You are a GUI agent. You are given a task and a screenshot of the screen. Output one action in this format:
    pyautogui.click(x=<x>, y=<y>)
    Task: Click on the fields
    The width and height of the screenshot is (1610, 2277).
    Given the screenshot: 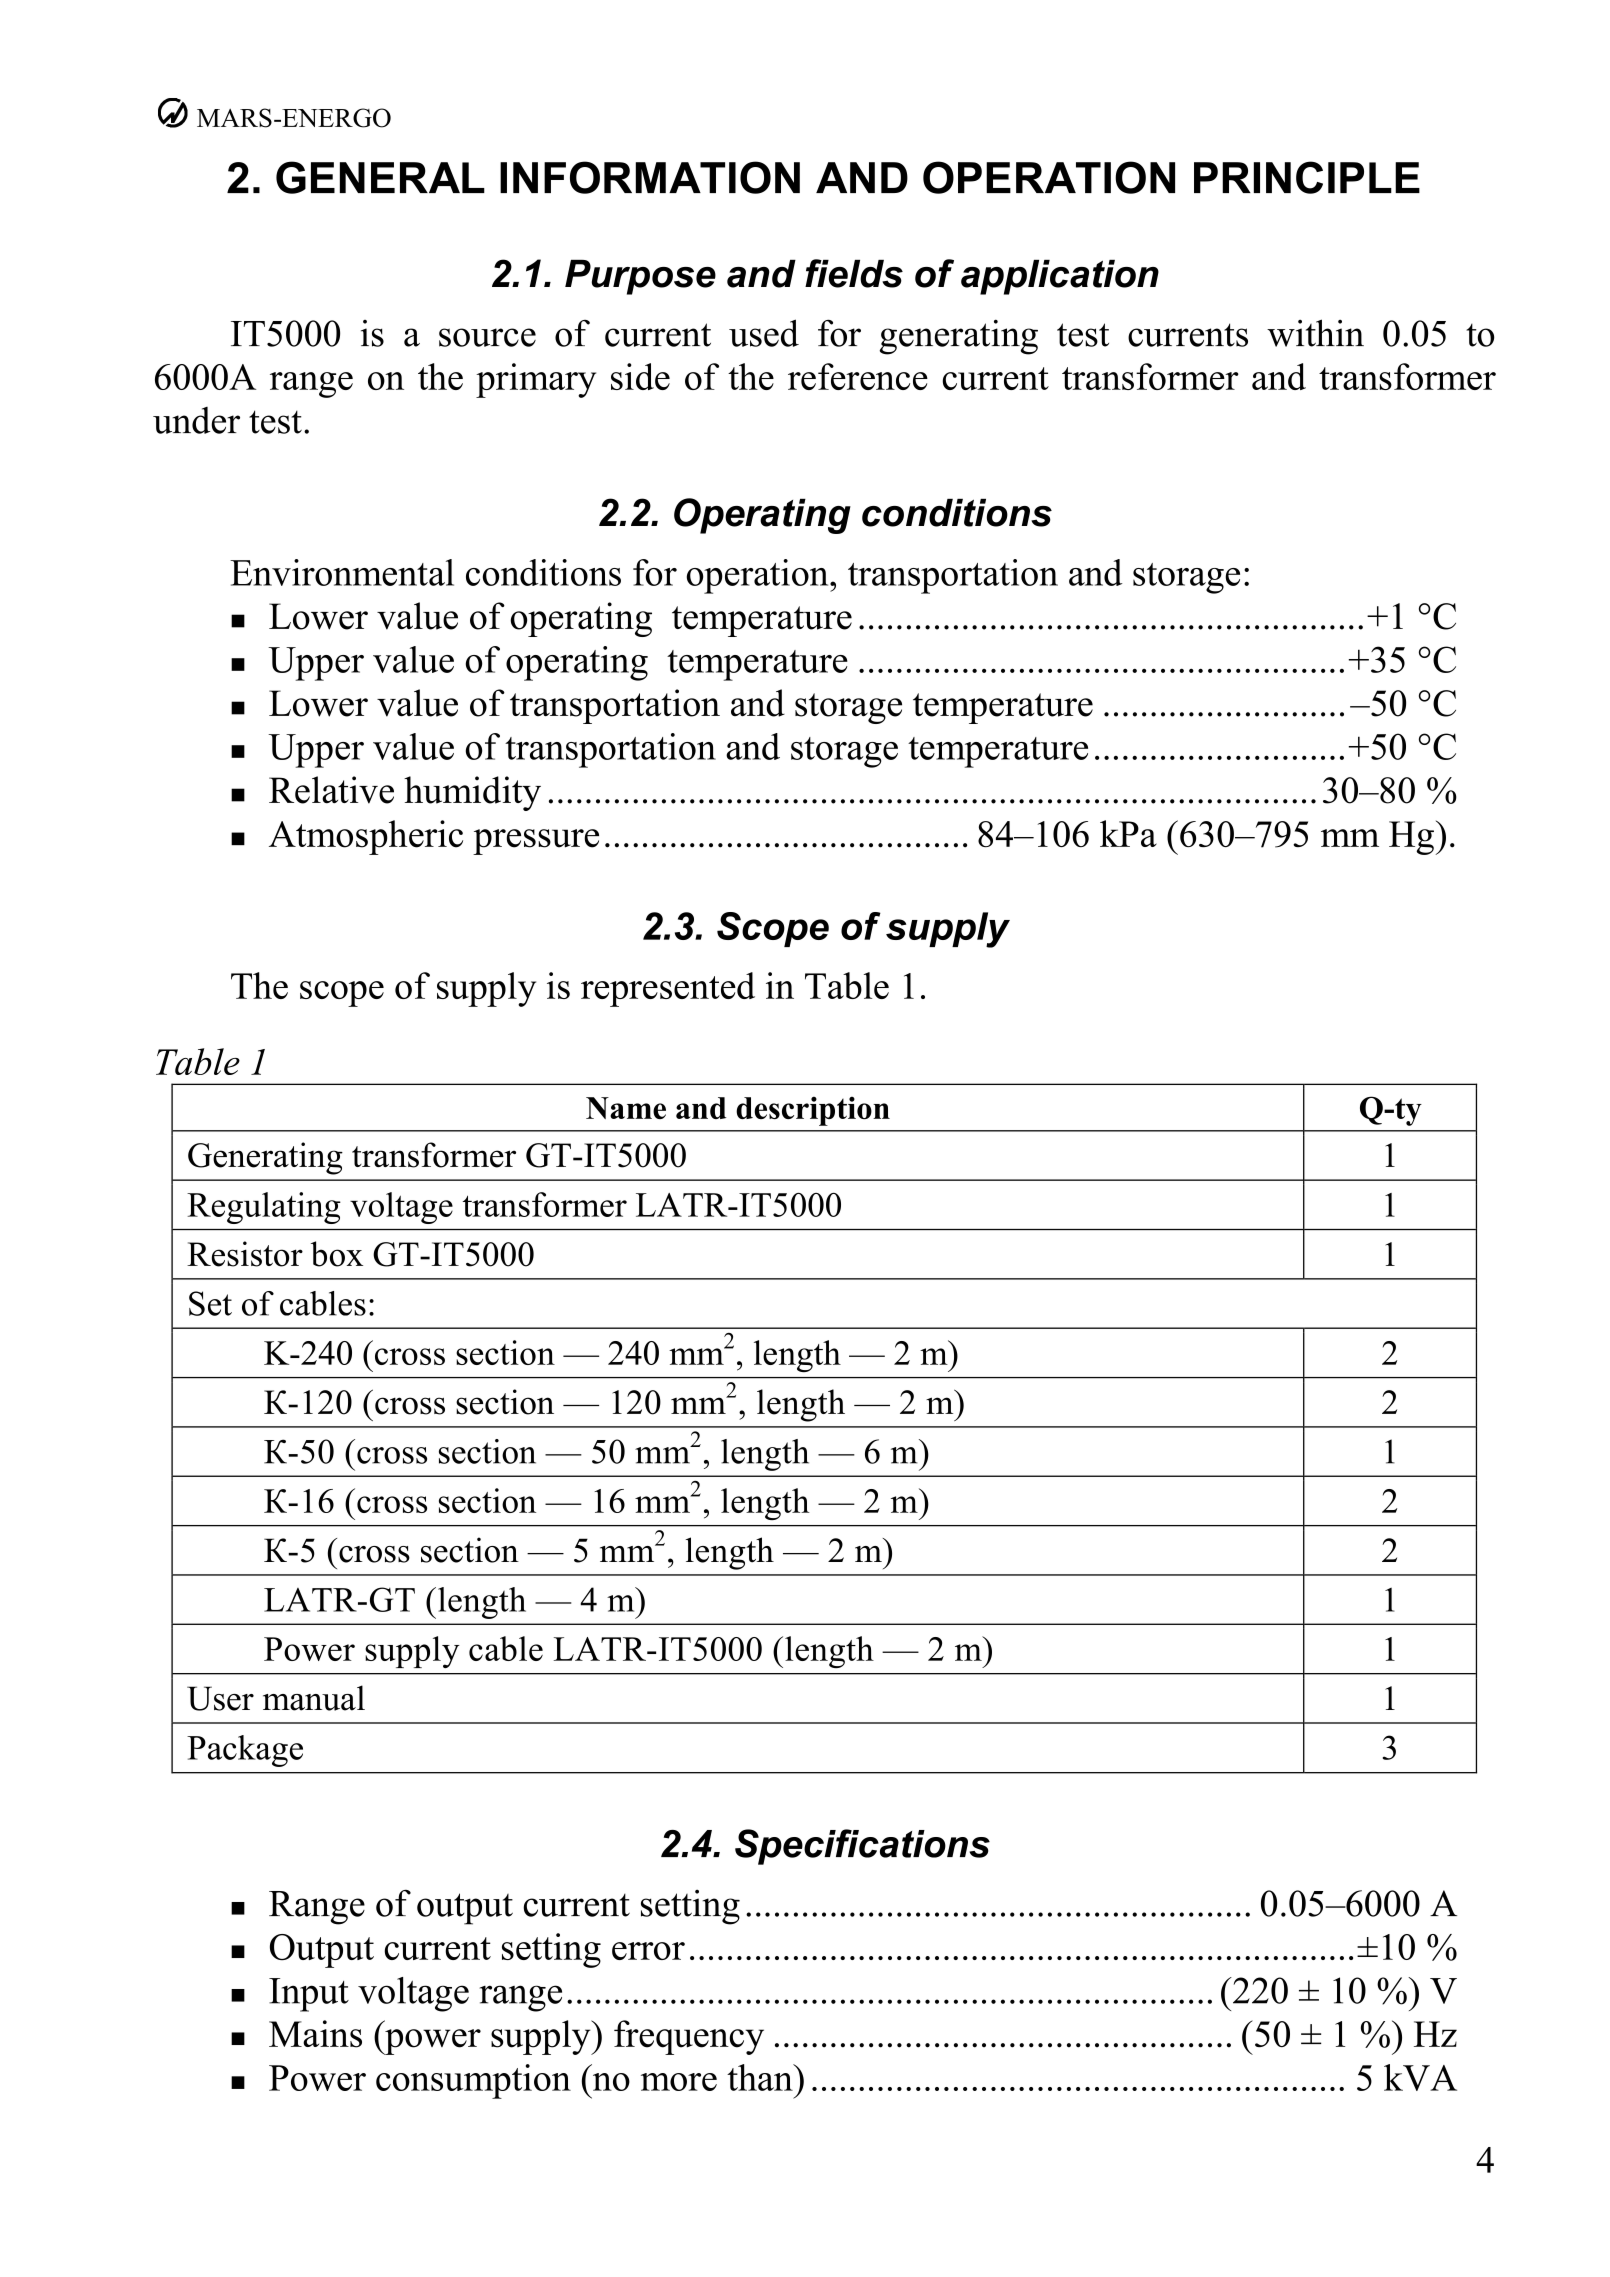 What is the action you would take?
    pyautogui.click(x=854, y=273)
